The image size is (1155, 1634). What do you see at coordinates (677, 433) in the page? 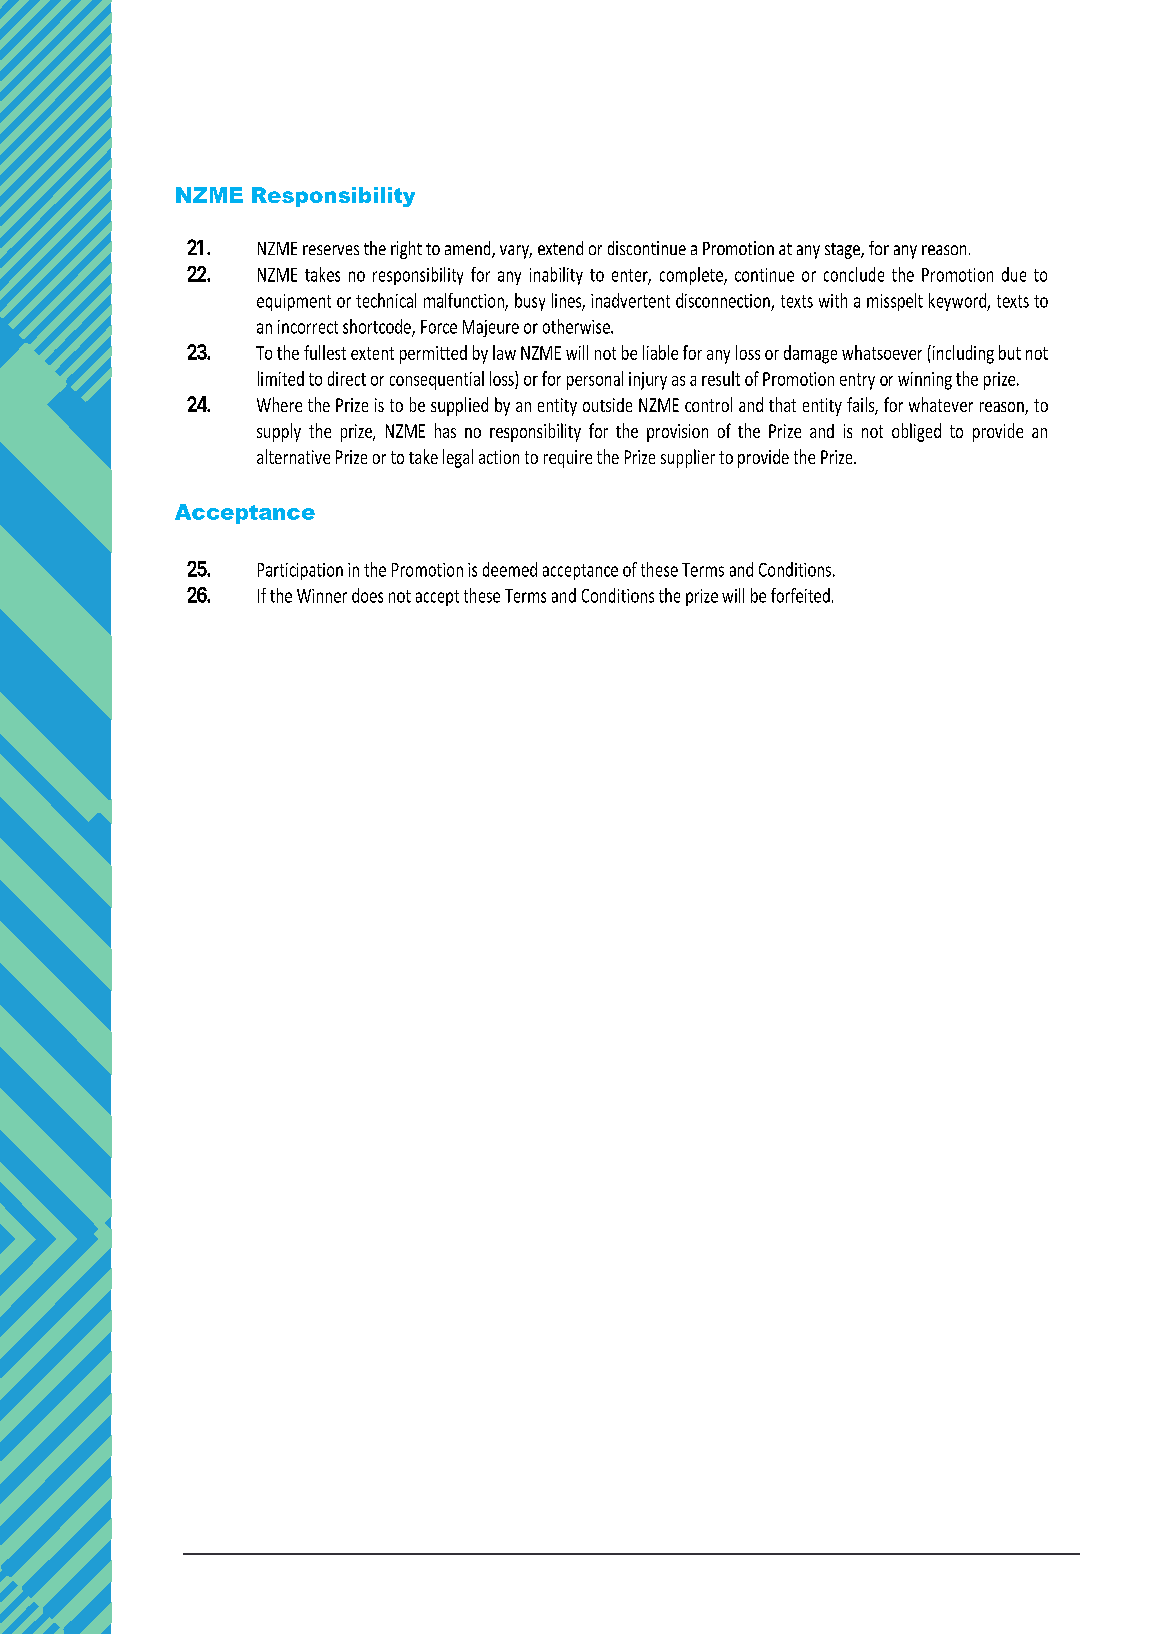
I see `provision` at bounding box center [677, 433].
